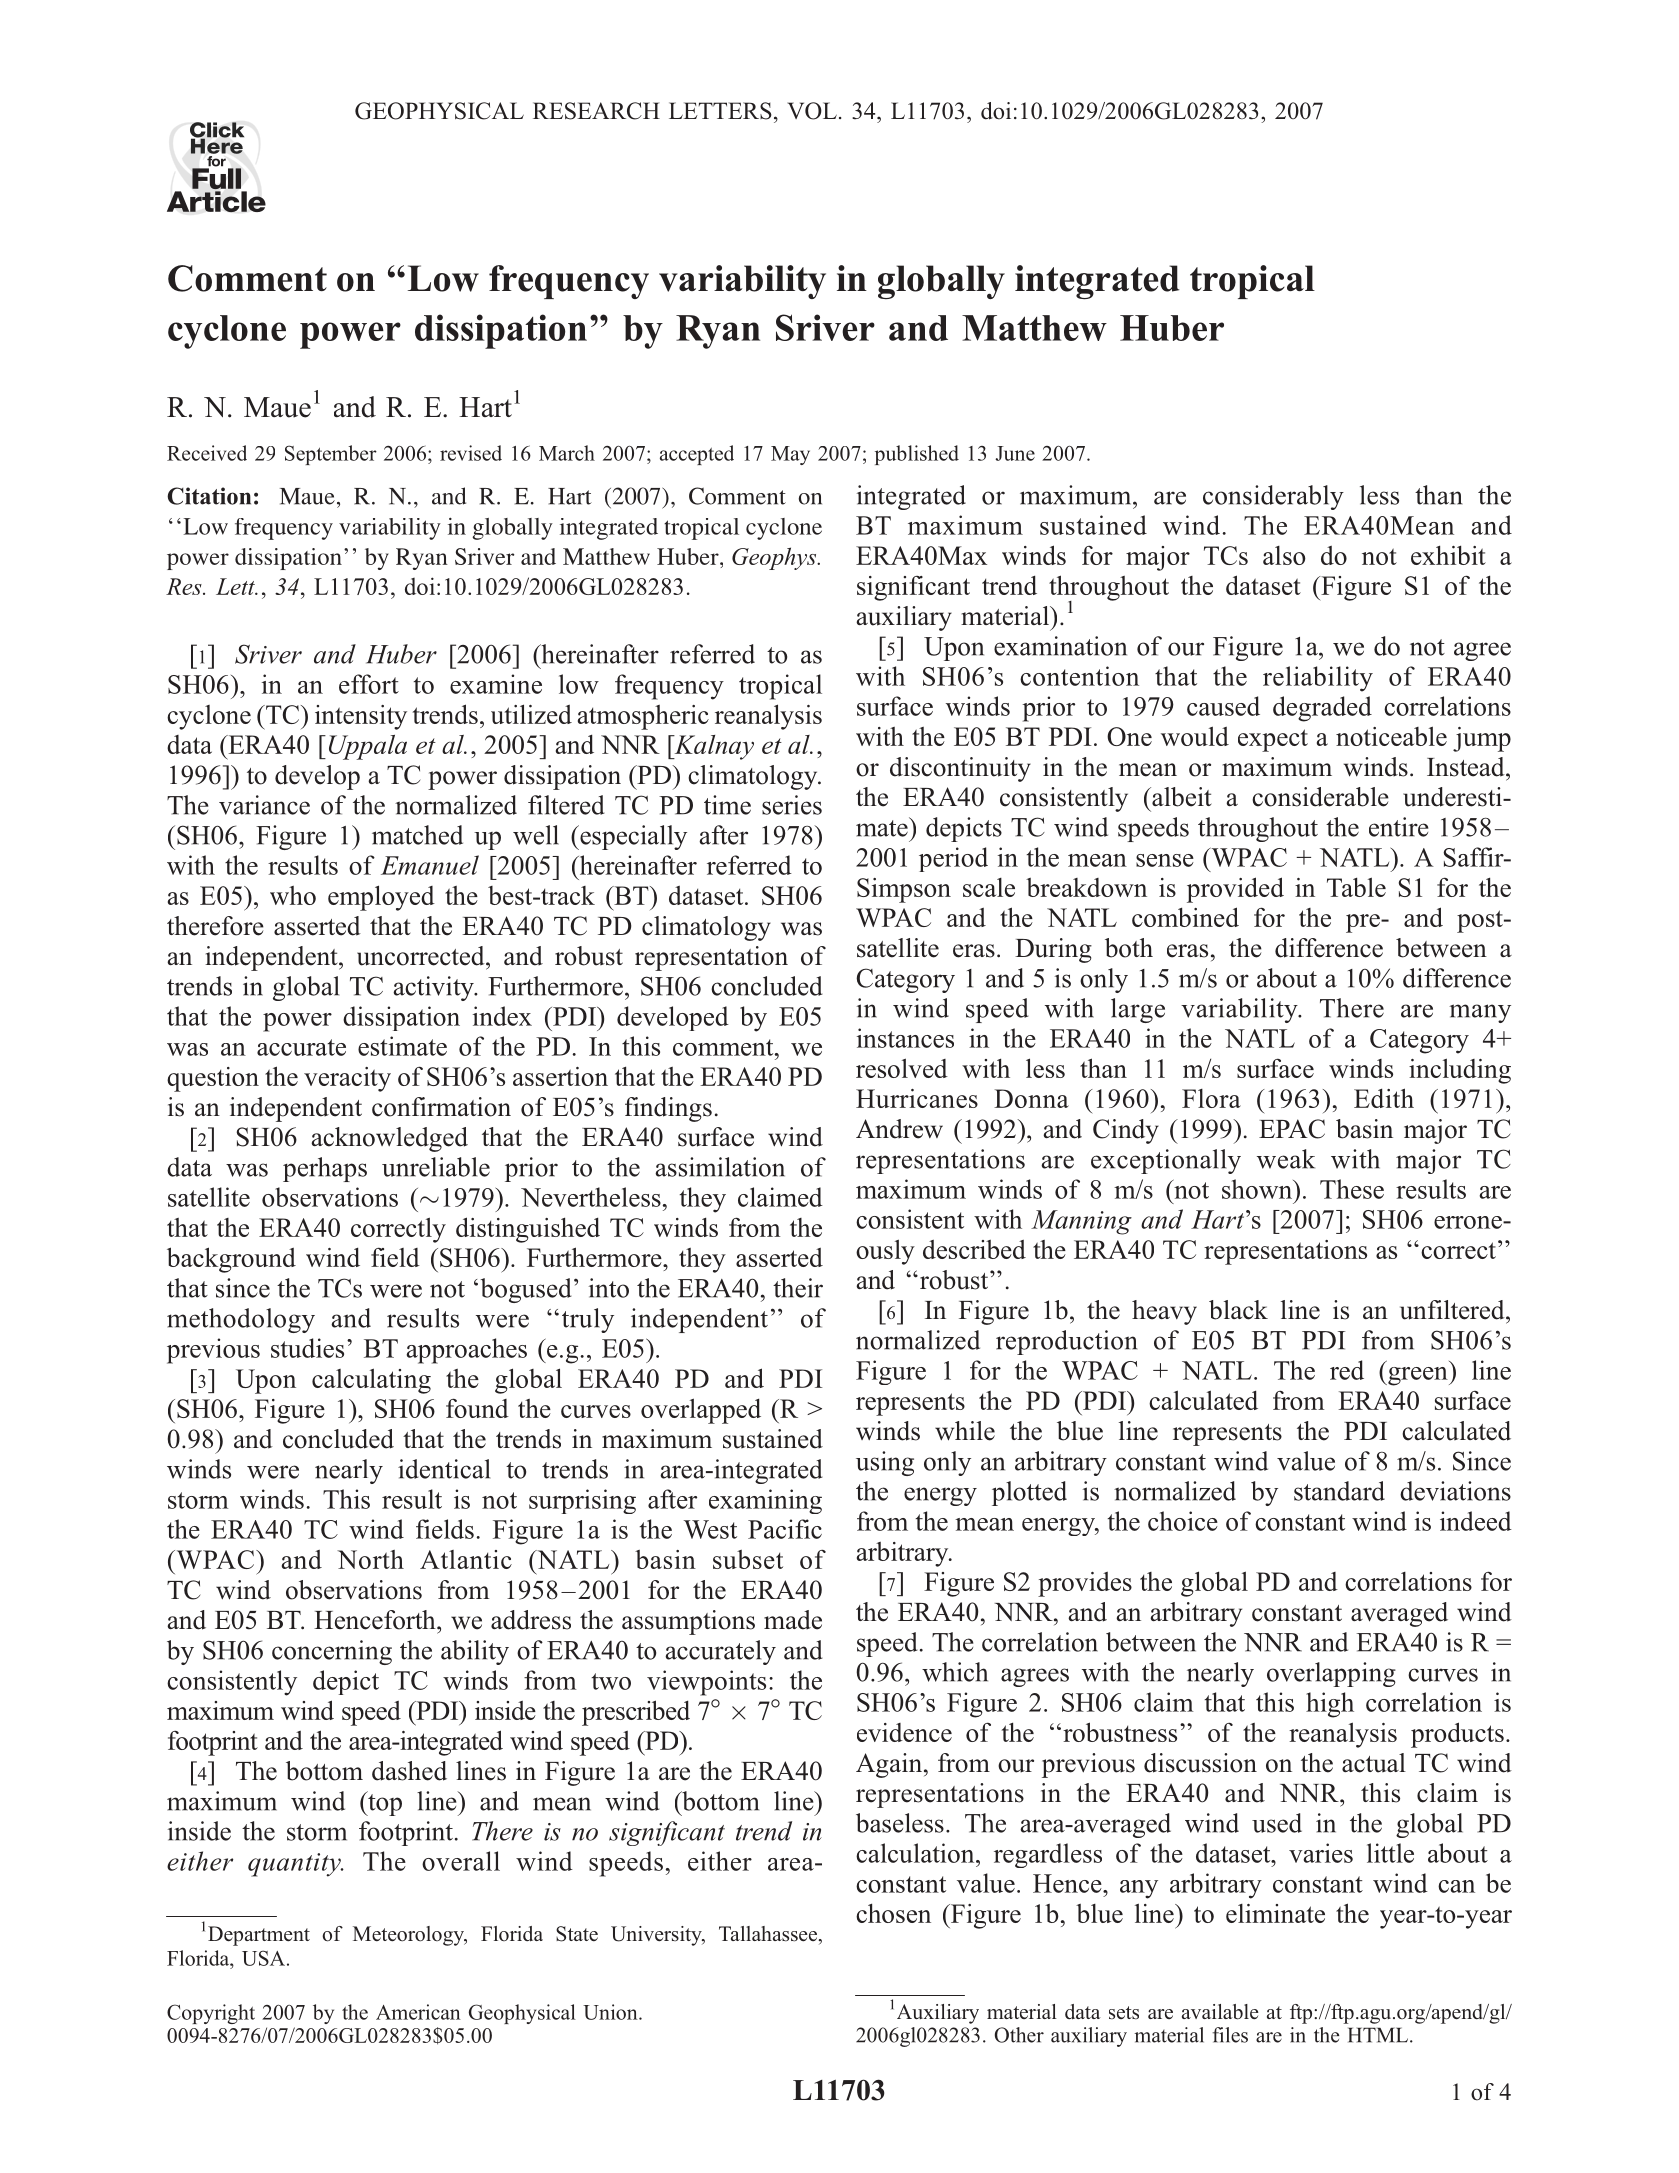  What do you see at coordinates (347, 1079) in the screenshot?
I see `veracity` at bounding box center [347, 1079].
